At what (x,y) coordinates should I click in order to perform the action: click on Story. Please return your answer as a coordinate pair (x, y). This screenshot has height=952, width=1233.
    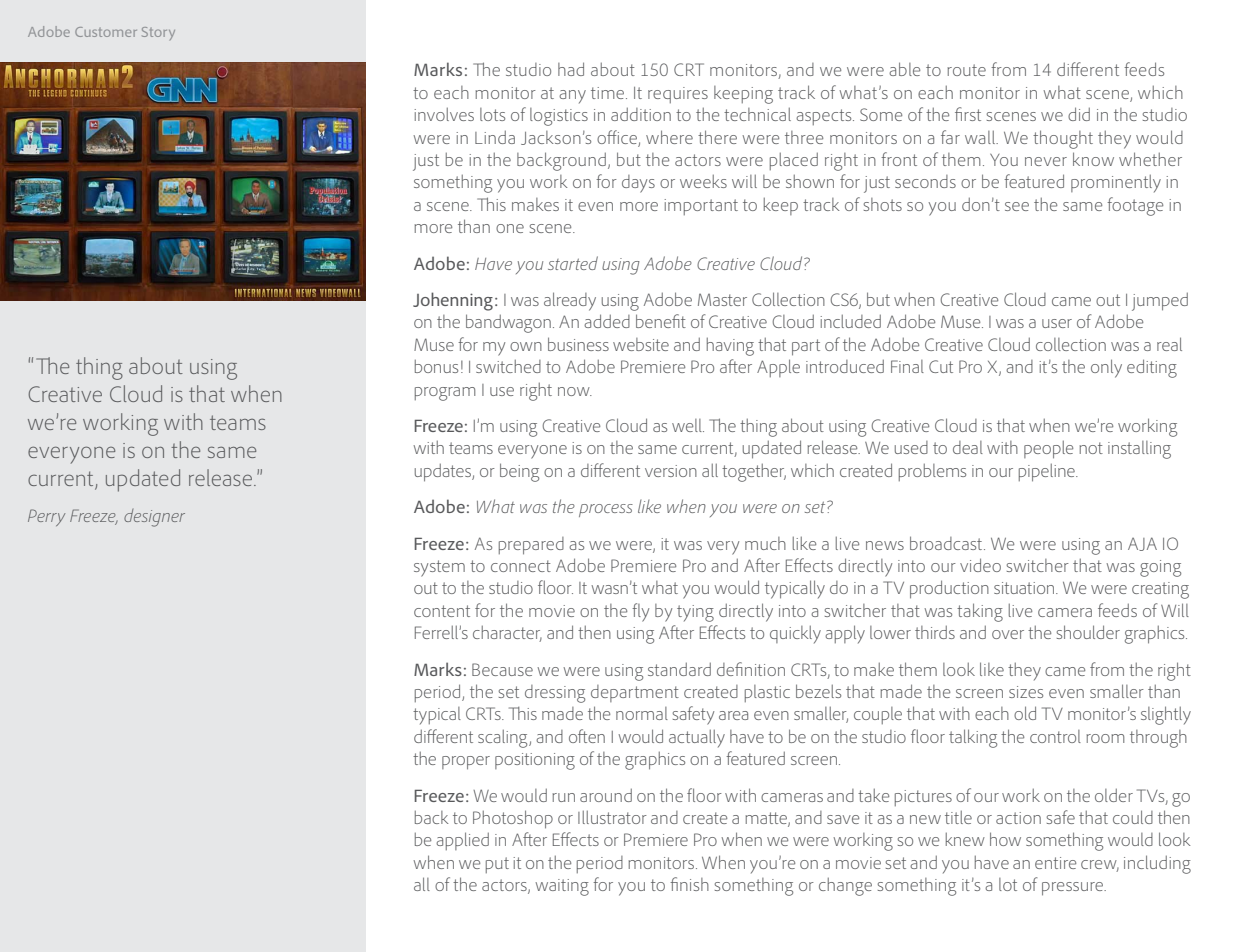
    Looking at the image, I should click on (158, 33).
